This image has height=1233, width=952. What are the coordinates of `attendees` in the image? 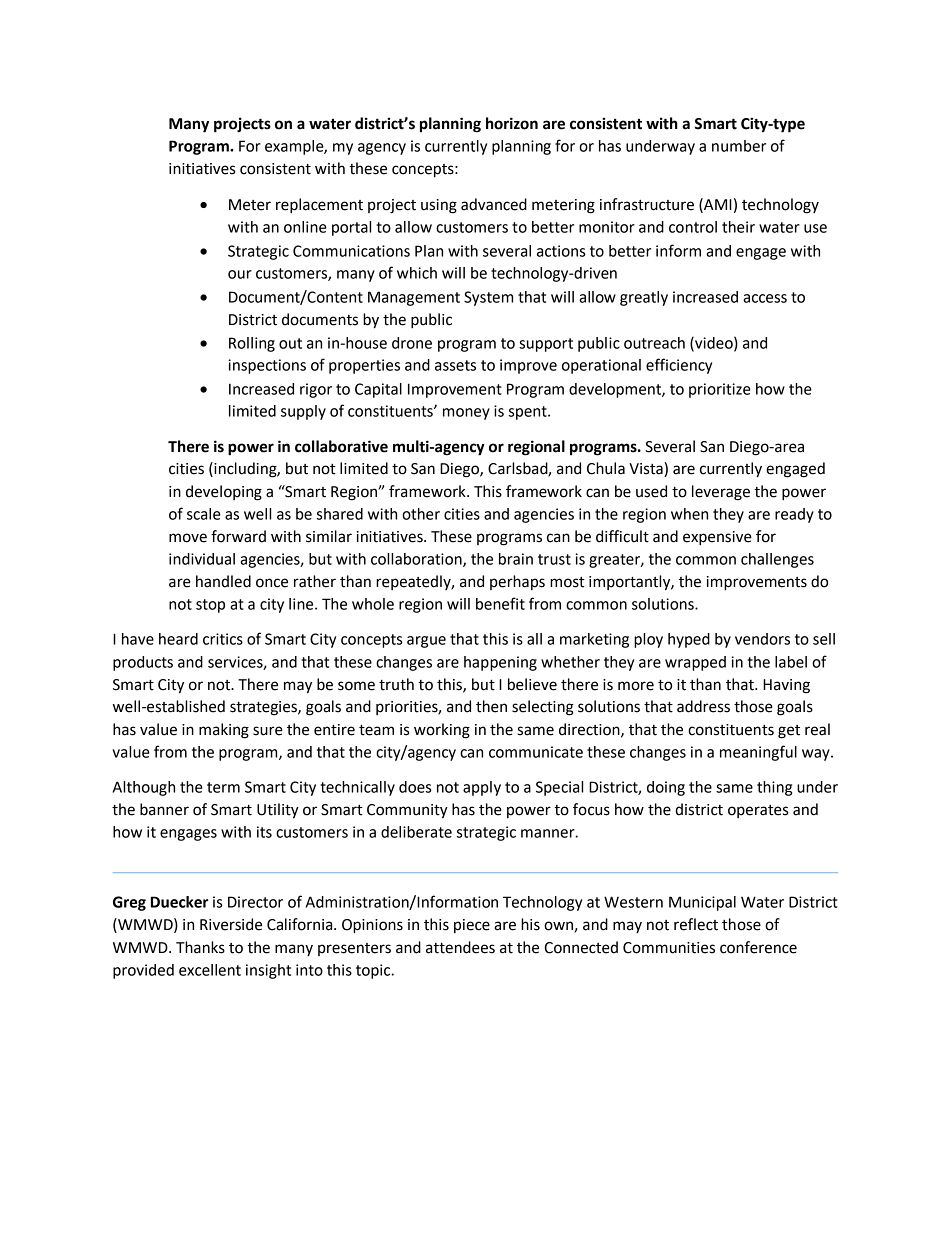 It's located at (460, 947).
